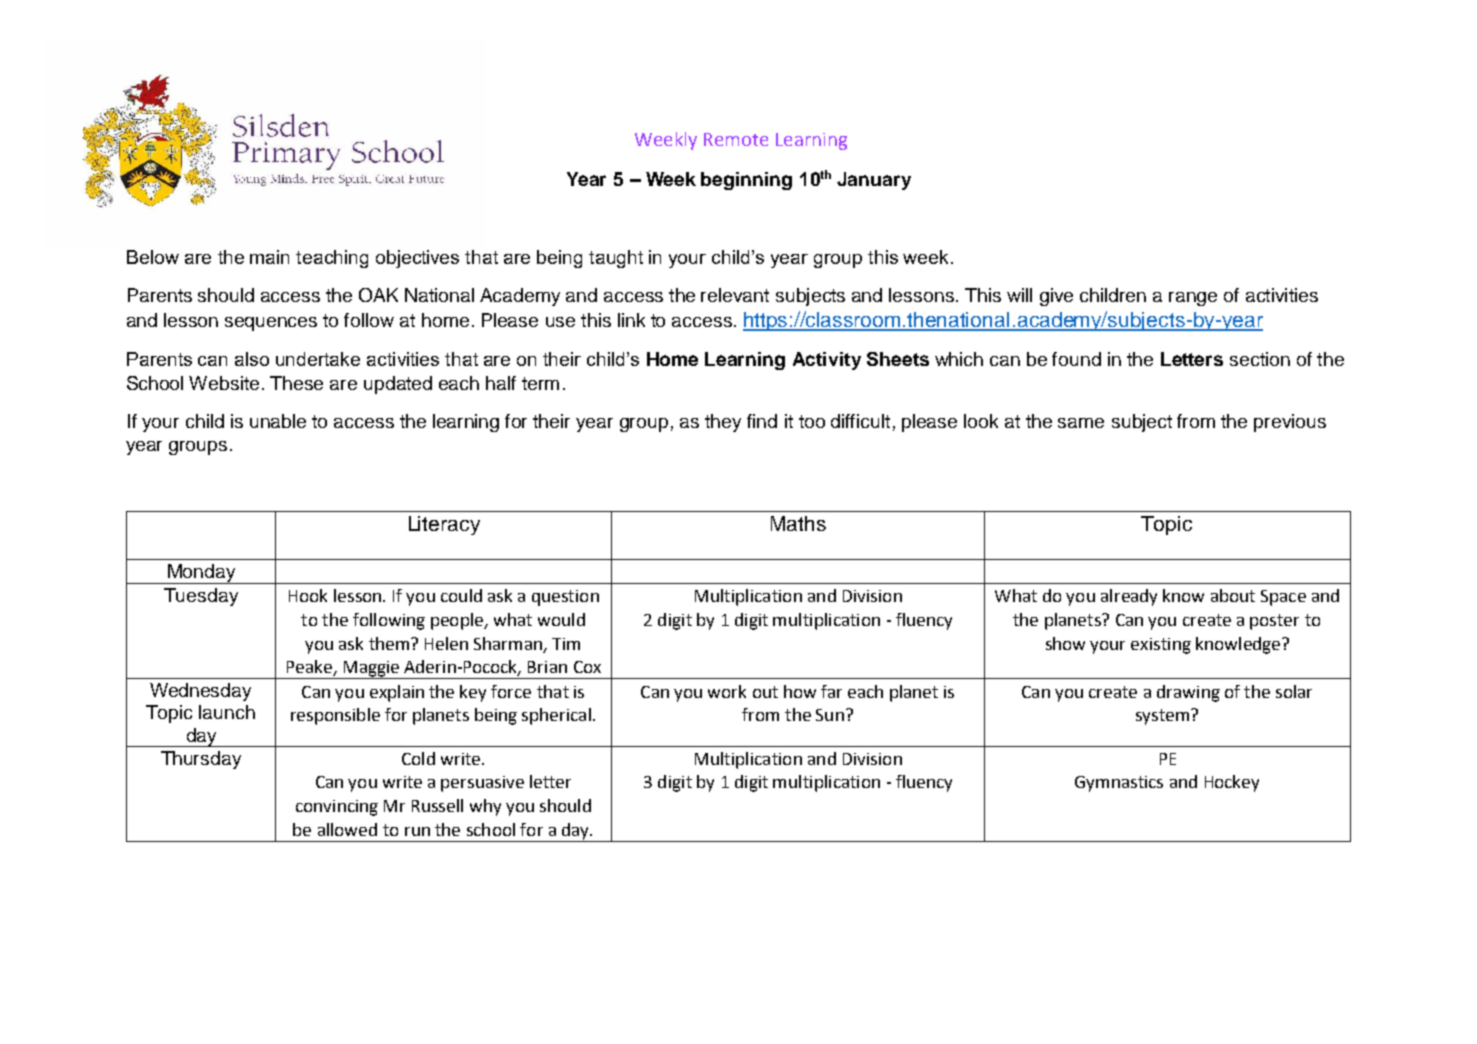 The image size is (1477, 1044). What do you see at coordinates (485, 807) in the page?
I see `why` at bounding box center [485, 807].
